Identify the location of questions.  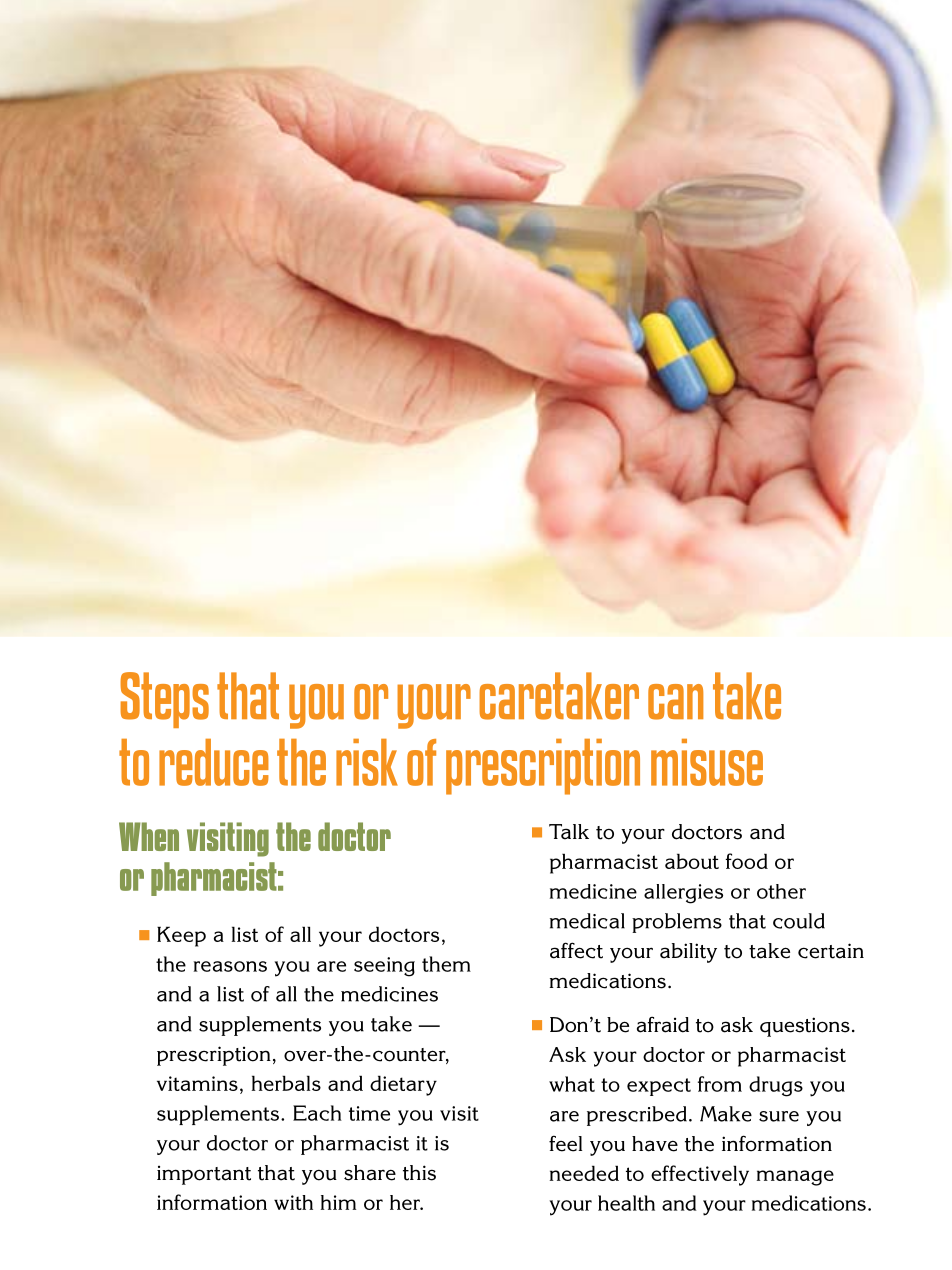
(805, 1027).
